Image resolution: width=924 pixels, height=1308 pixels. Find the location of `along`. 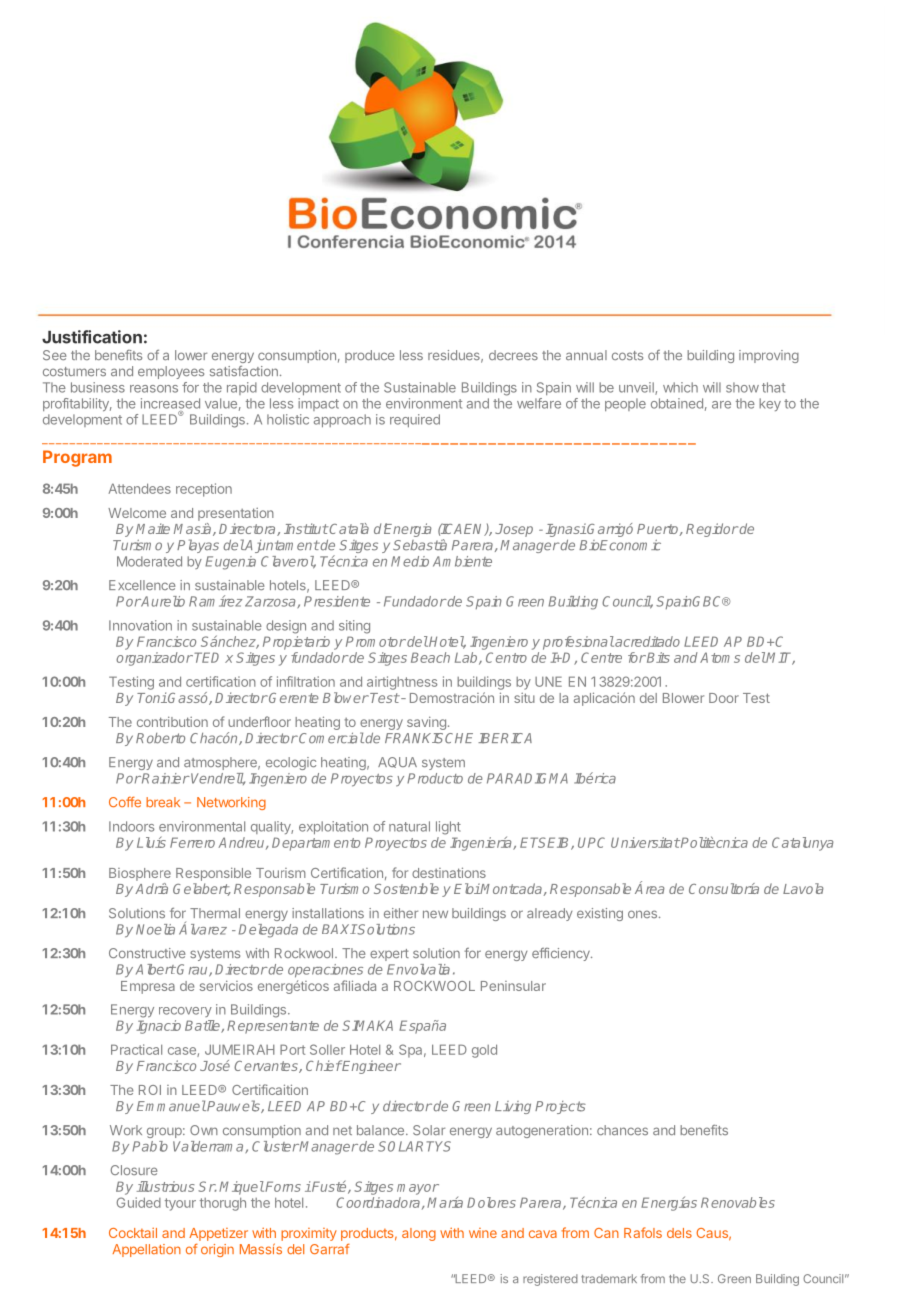

along is located at coordinates (419, 1234).
